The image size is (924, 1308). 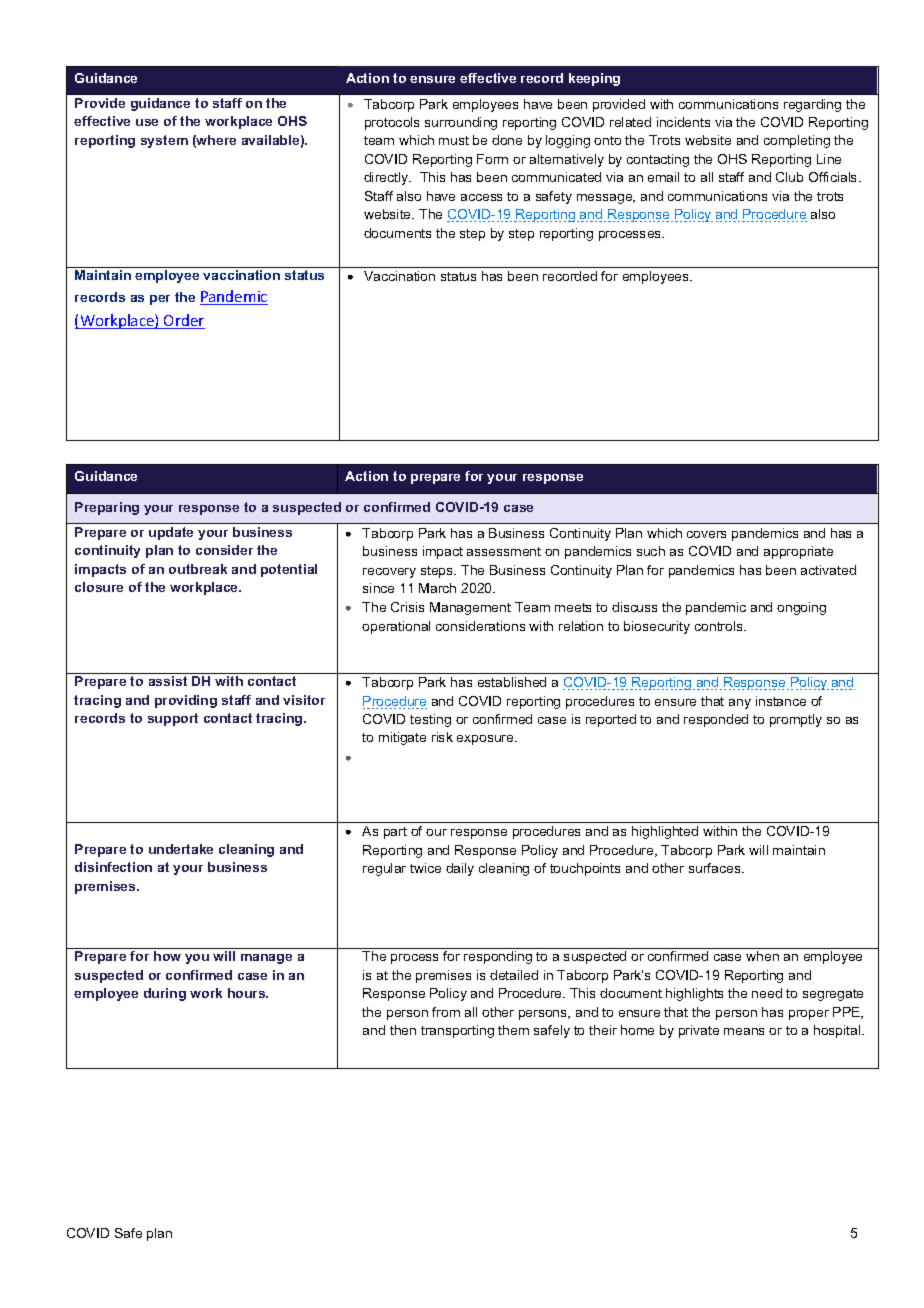 I want to click on regarding, so click(x=812, y=105).
